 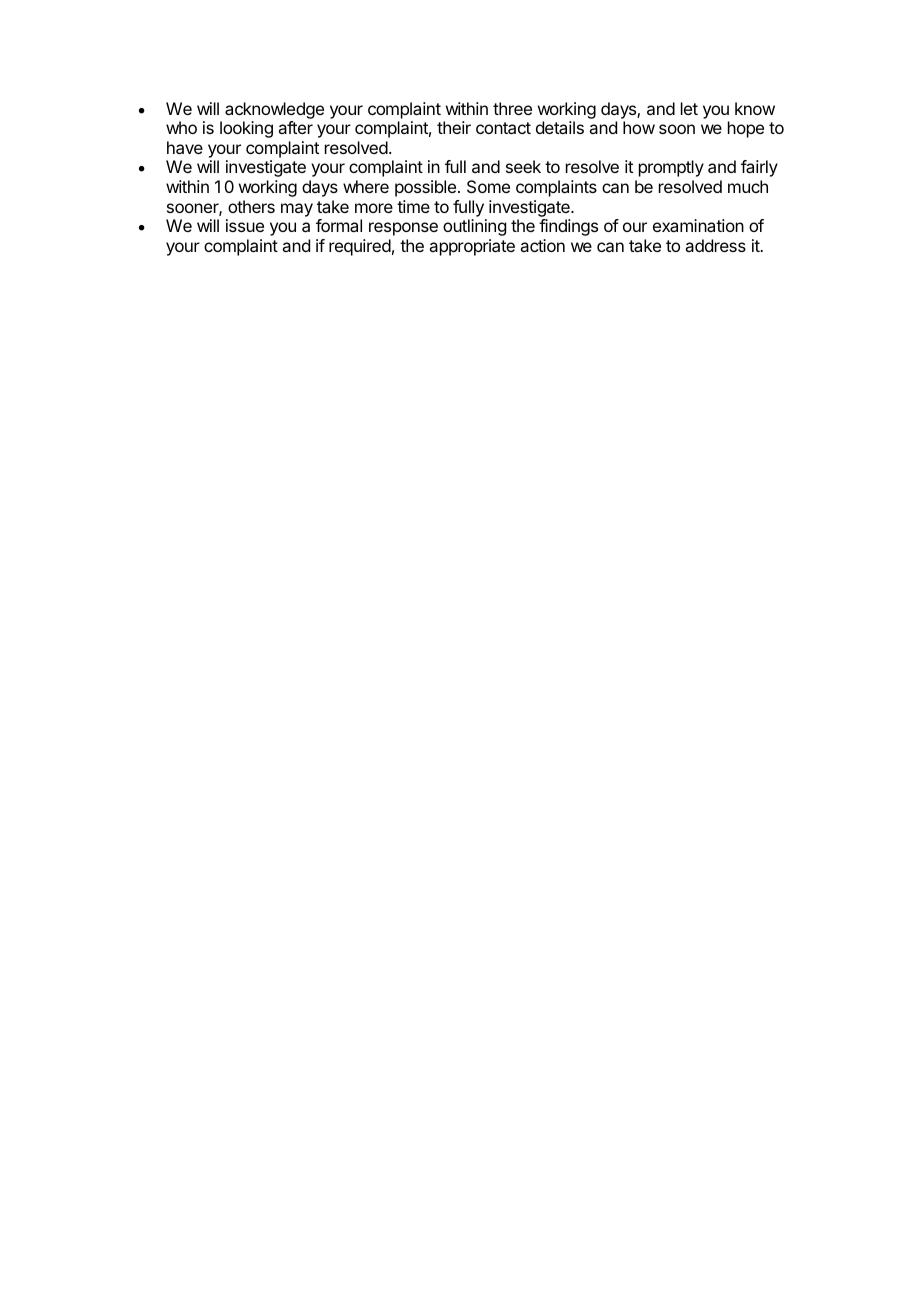 What do you see at coordinates (512, 108) in the screenshot?
I see `three` at bounding box center [512, 108].
